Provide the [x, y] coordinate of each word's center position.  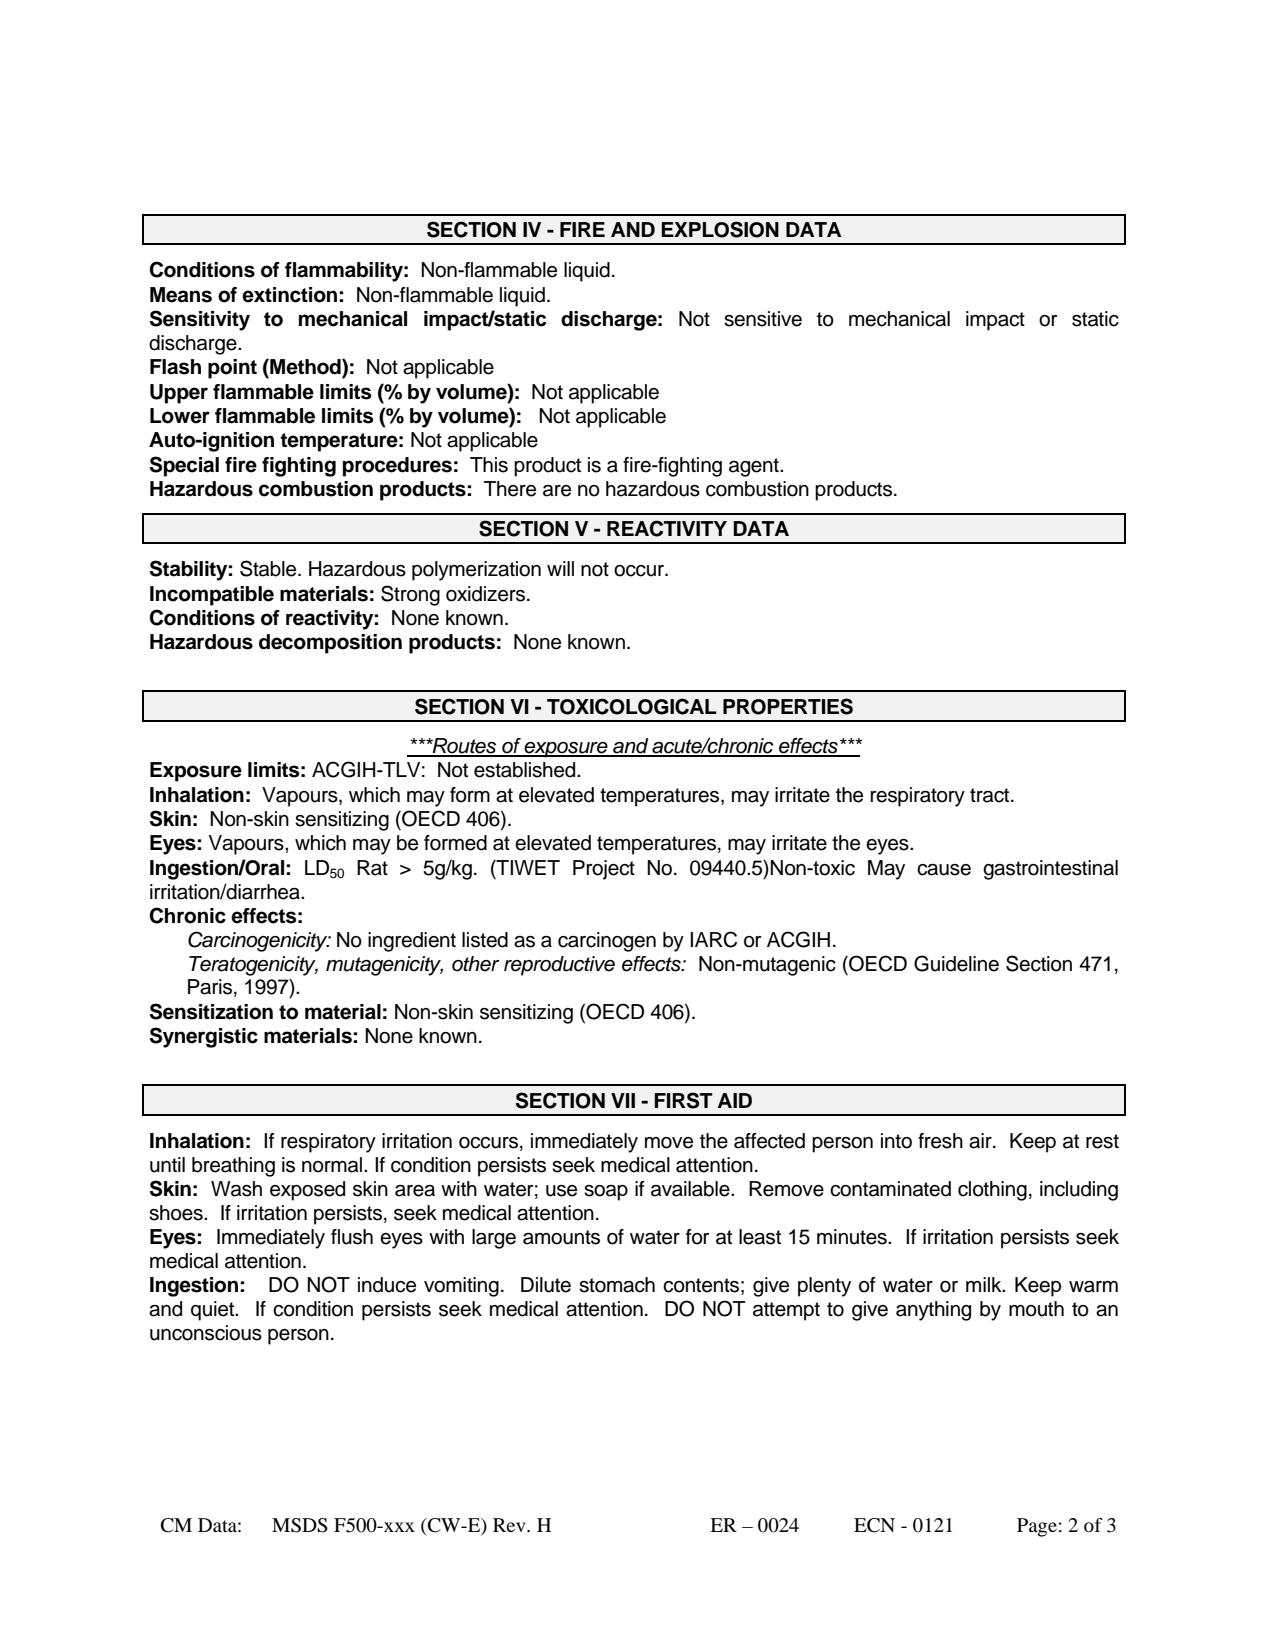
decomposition [330, 644]
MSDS [300, 1525]
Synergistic [204, 1037]
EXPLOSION [720, 229]
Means [181, 295]
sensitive [763, 319]
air [981, 1141]
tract [991, 795]
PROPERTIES [788, 706]
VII [623, 1100]
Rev [510, 1525]
